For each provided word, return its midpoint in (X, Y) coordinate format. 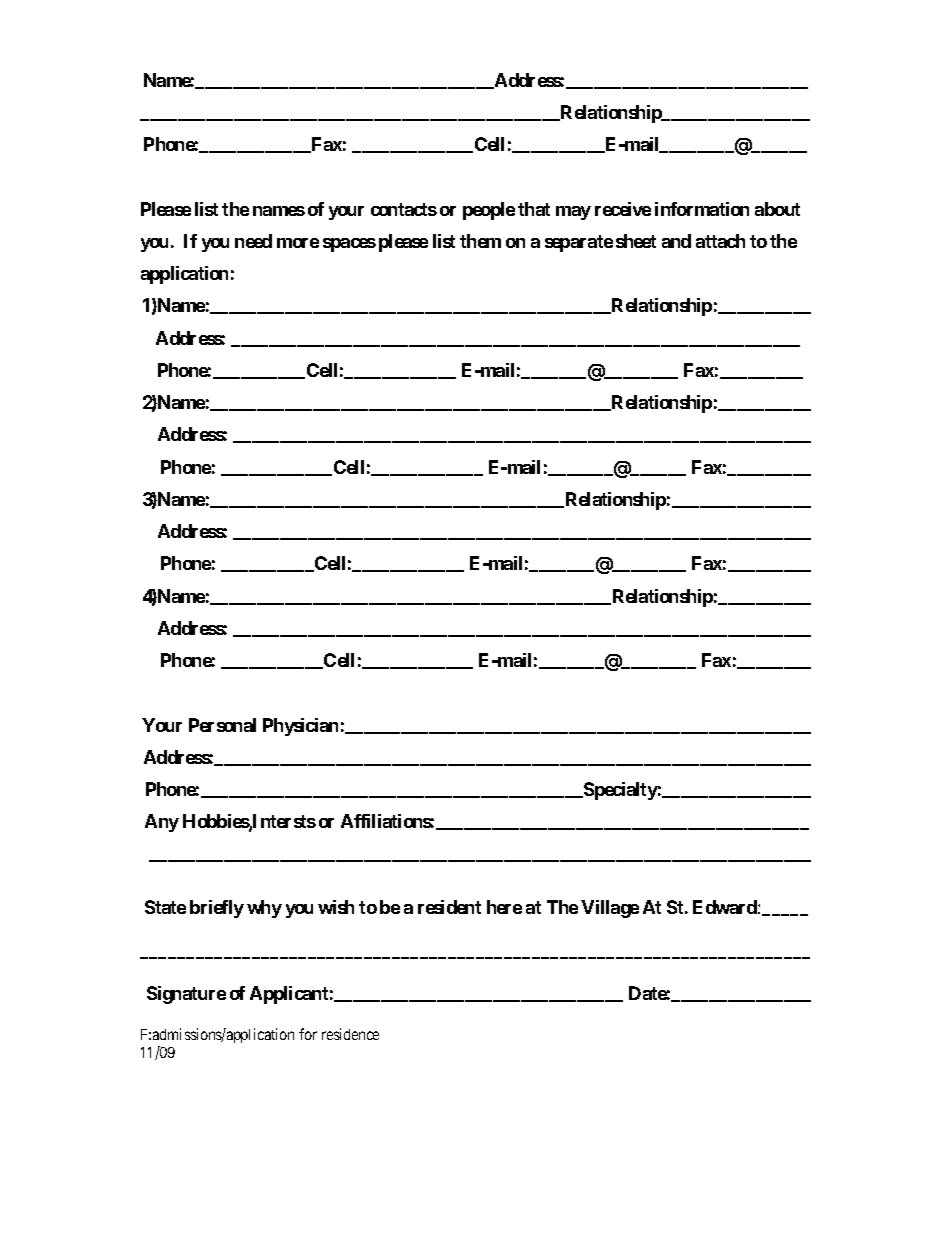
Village (610, 909)
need (253, 241)
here (504, 907)
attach (720, 241)
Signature (186, 995)
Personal (222, 725)
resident (449, 907)
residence (350, 1034)
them (480, 241)
